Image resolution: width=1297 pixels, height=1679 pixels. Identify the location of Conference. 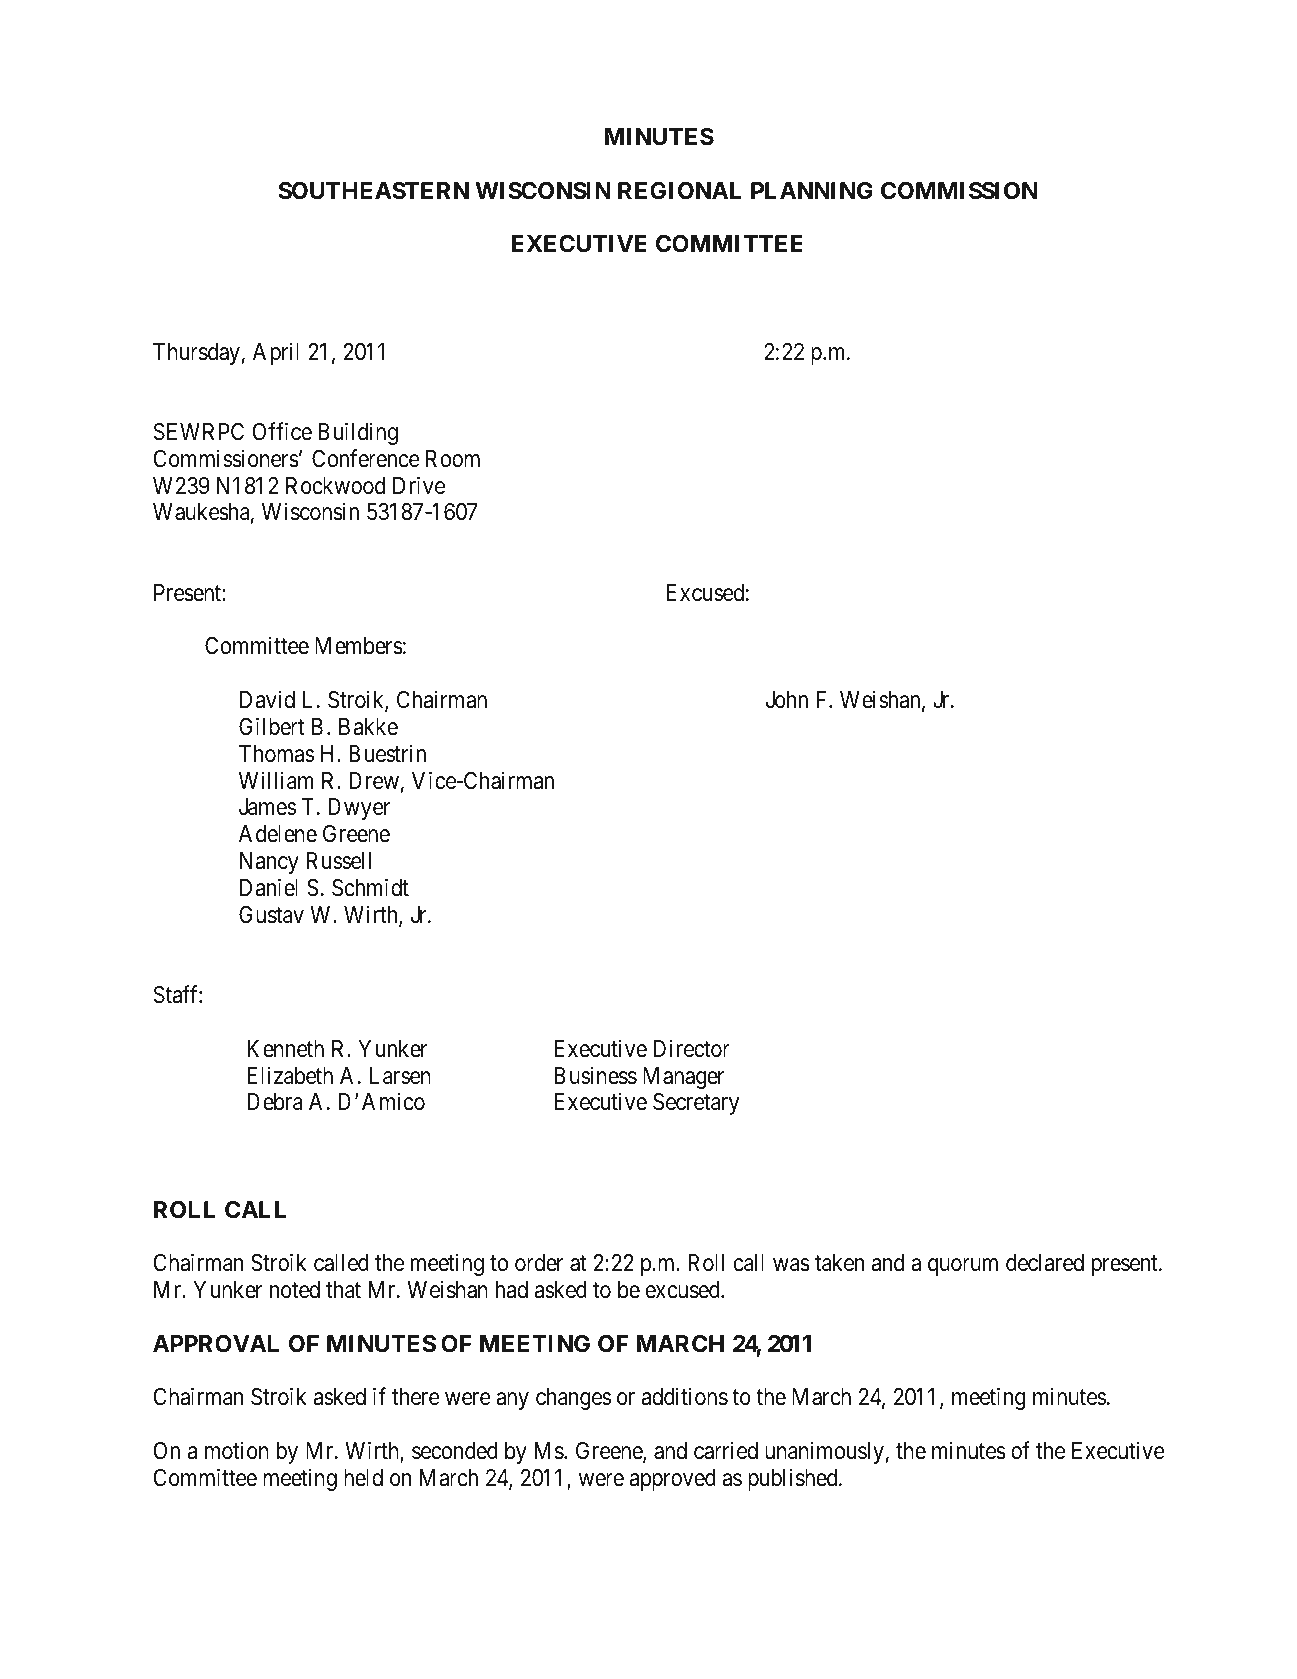
(366, 458).
